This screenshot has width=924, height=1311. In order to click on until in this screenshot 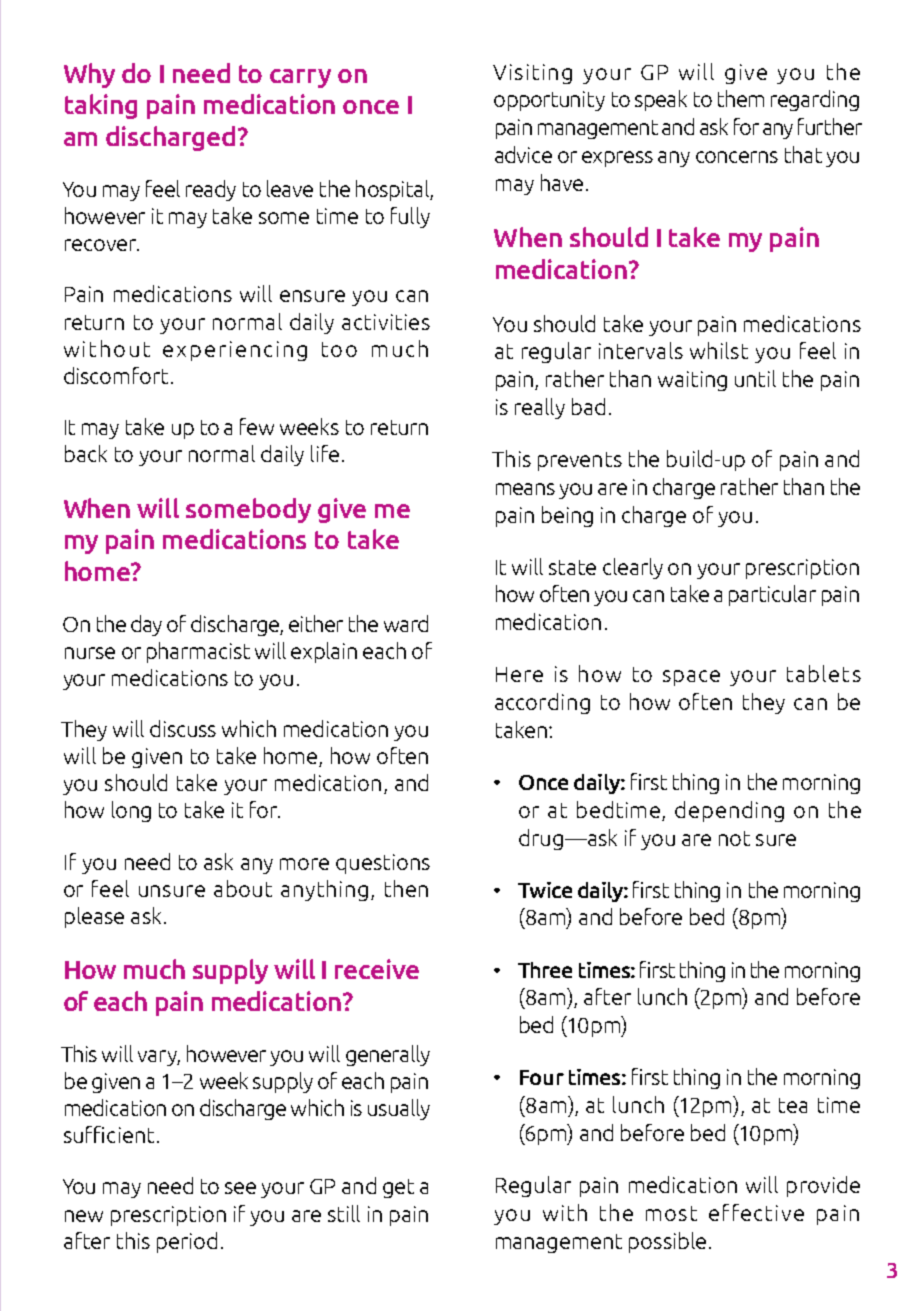, I will do `click(755, 378)`.
